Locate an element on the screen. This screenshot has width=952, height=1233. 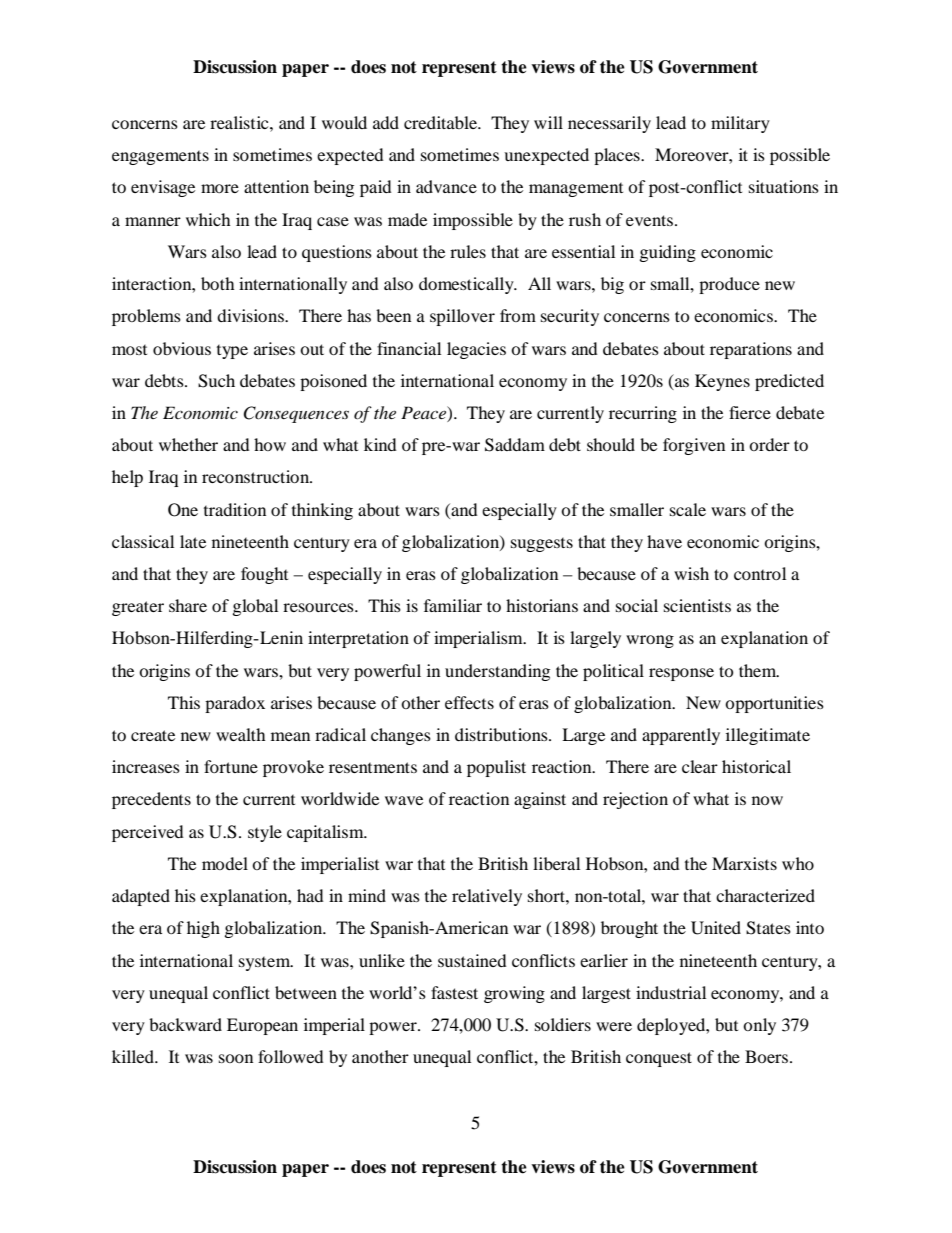
only is located at coordinates (759, 1026).
